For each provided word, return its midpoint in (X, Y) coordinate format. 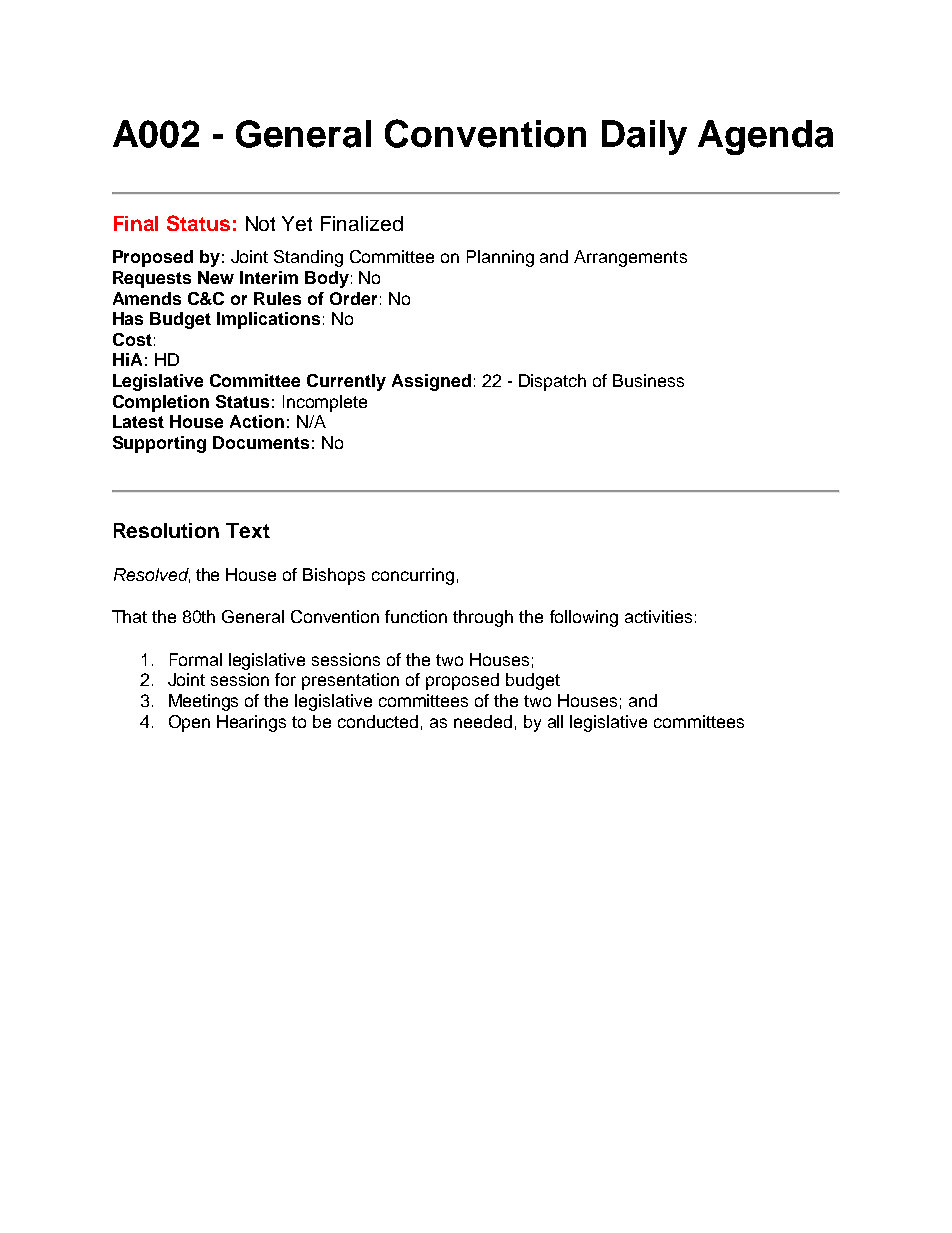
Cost (132, 339)
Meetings (203, 702)
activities (658, 616)
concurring (413, 576)
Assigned (431, 382)
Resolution (166, 530)
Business (648, 380)
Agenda (765, 137)
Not (260, 223)
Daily (644, 137)
